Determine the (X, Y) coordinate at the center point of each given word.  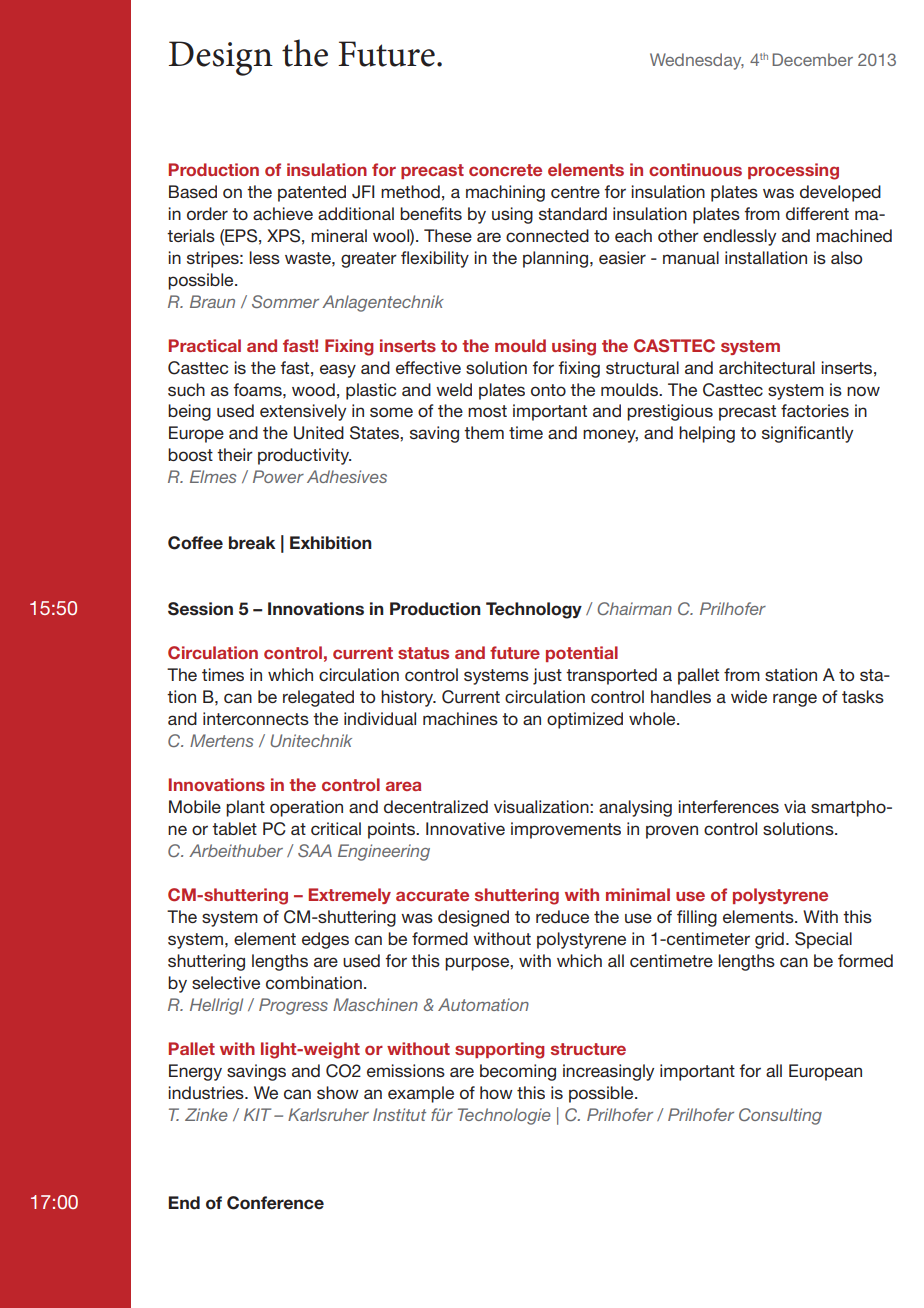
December (812, 59)
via (795, 806)
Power (278, 476)
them (484, 432)
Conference (275, 1203)
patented (312, 193)
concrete (505, 170)
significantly (807, 434)
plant (245, 808)
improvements (566, 830)
